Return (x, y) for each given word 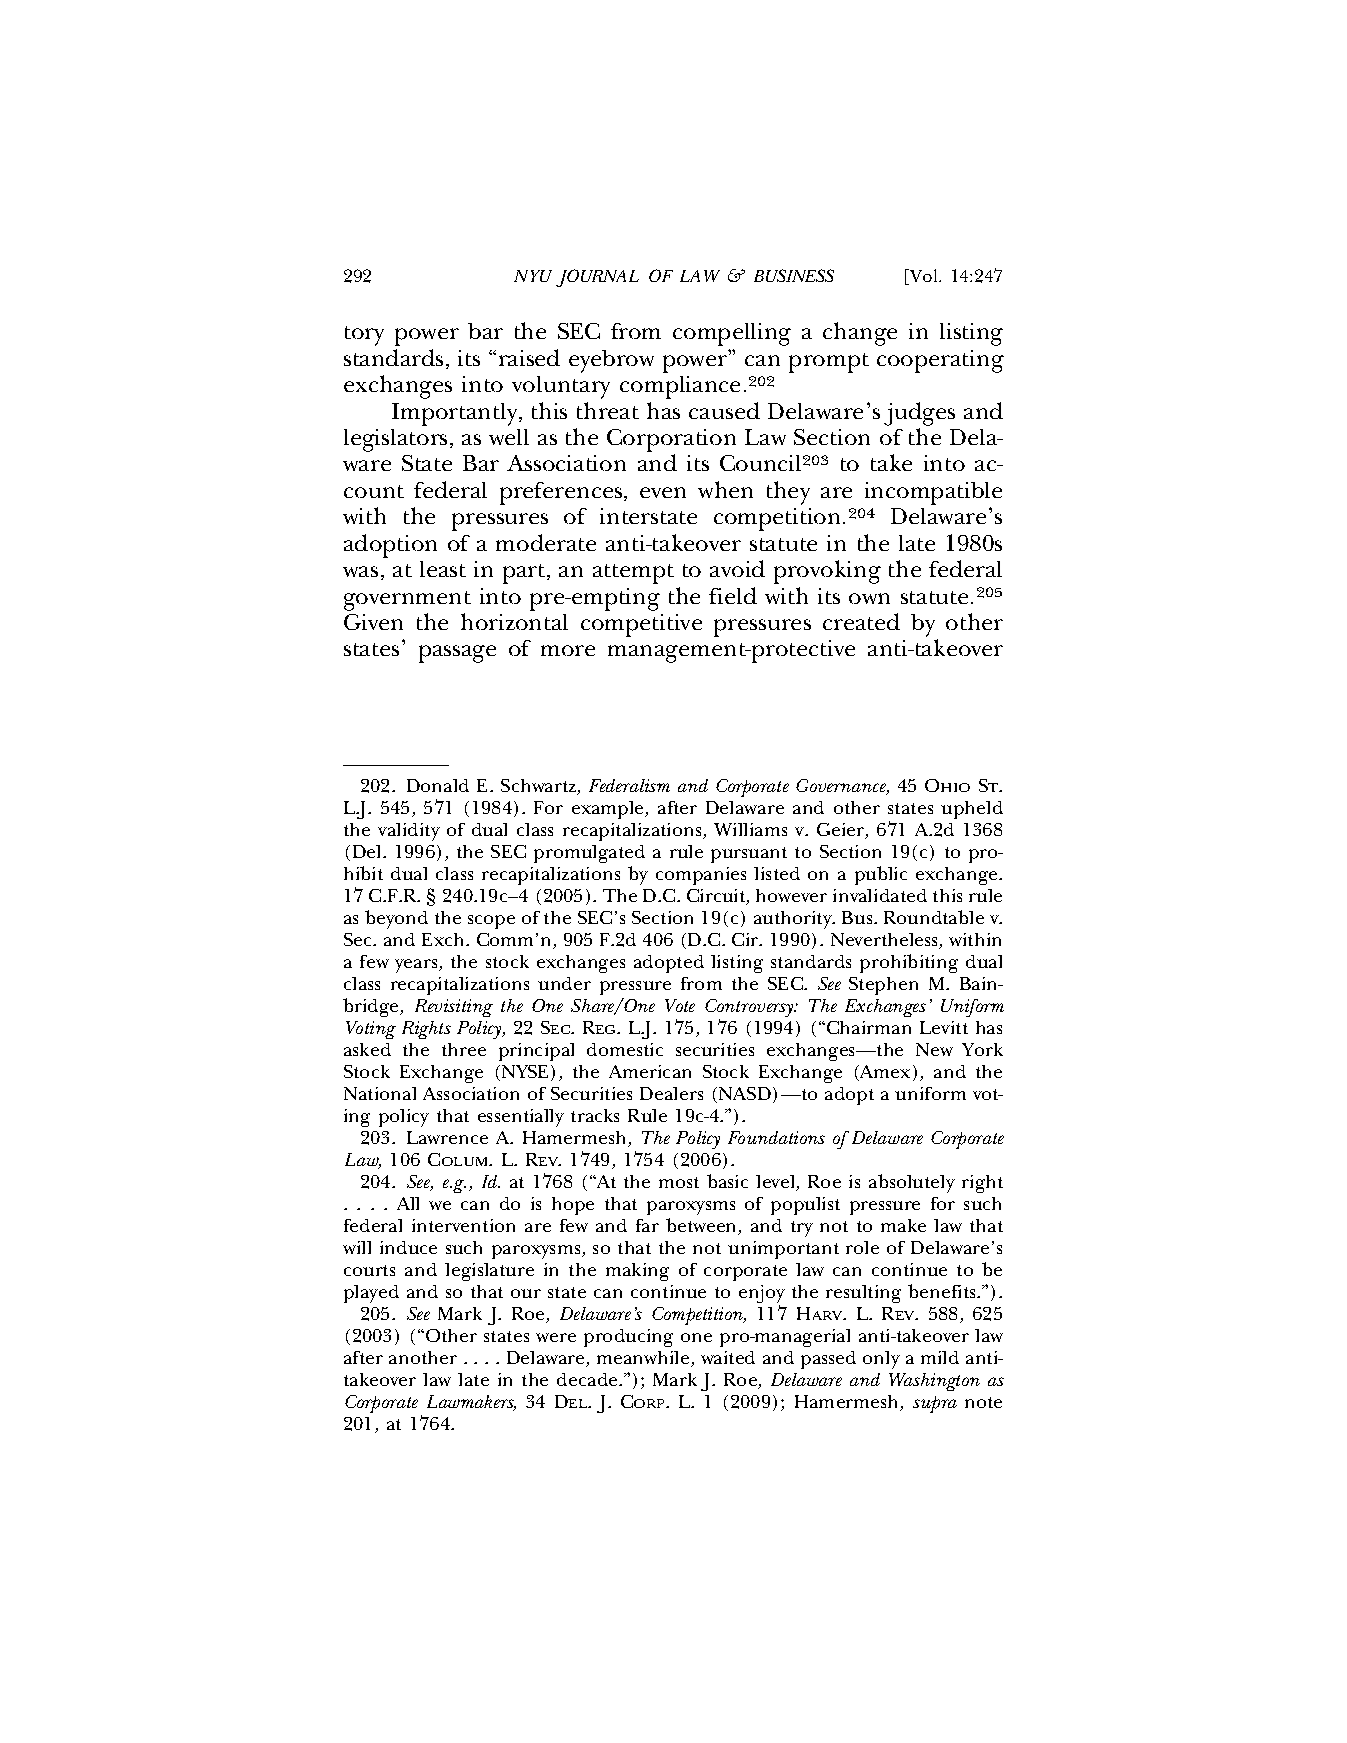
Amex (884, 1073)
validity (409, 832)
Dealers (671, 1093)
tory (364, 336)
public (881, 875)
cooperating (940, 361)
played (371, 1294)
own (869, 598)
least (443, 569)
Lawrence (447, 1137)
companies (701, 876)
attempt (633, 574)
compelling (732, 334)
